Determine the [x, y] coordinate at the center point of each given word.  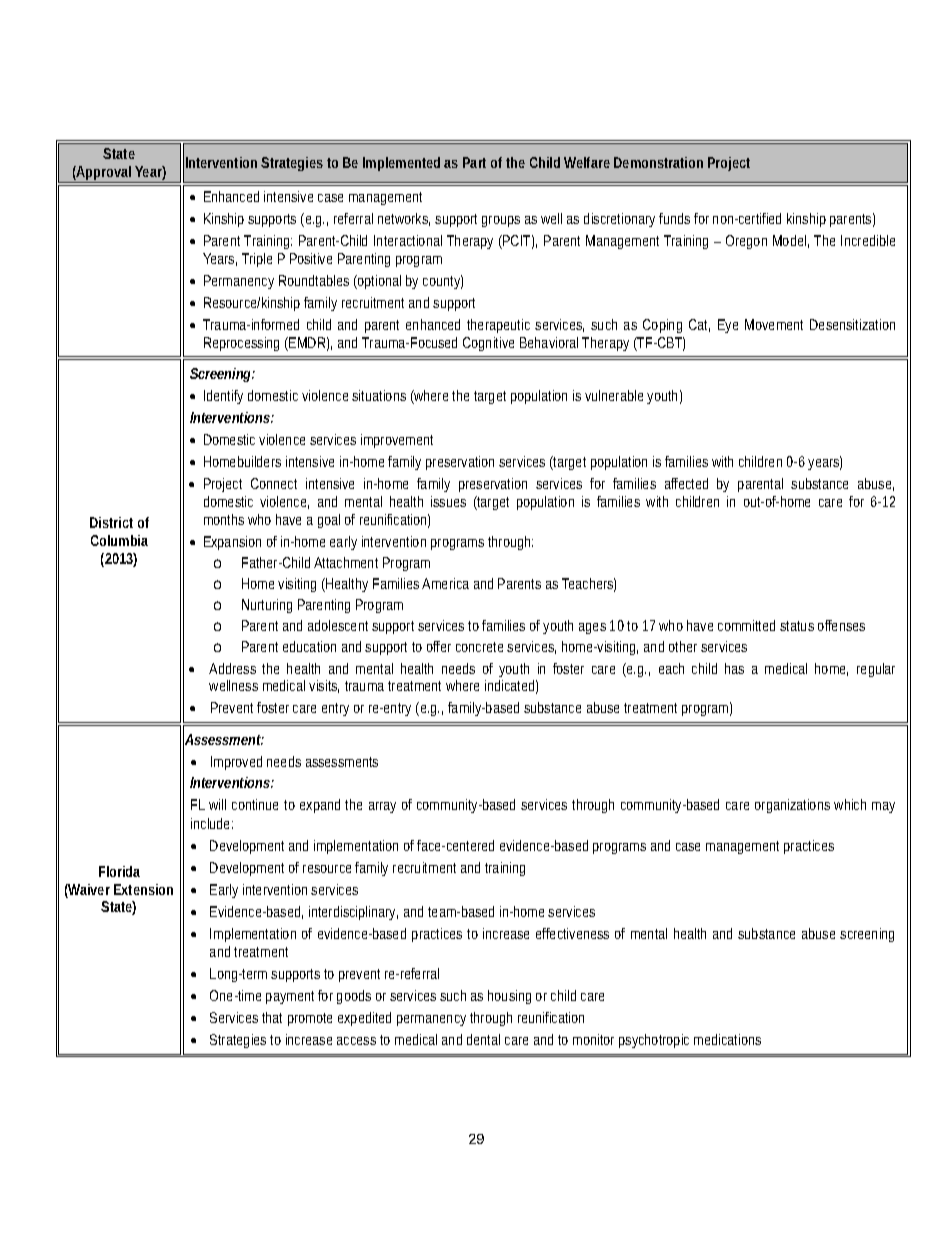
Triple [257, 260]
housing [509, 997]
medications [727, 1039]
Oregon [746, 242]
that [272, 1017]
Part [474, 162]
